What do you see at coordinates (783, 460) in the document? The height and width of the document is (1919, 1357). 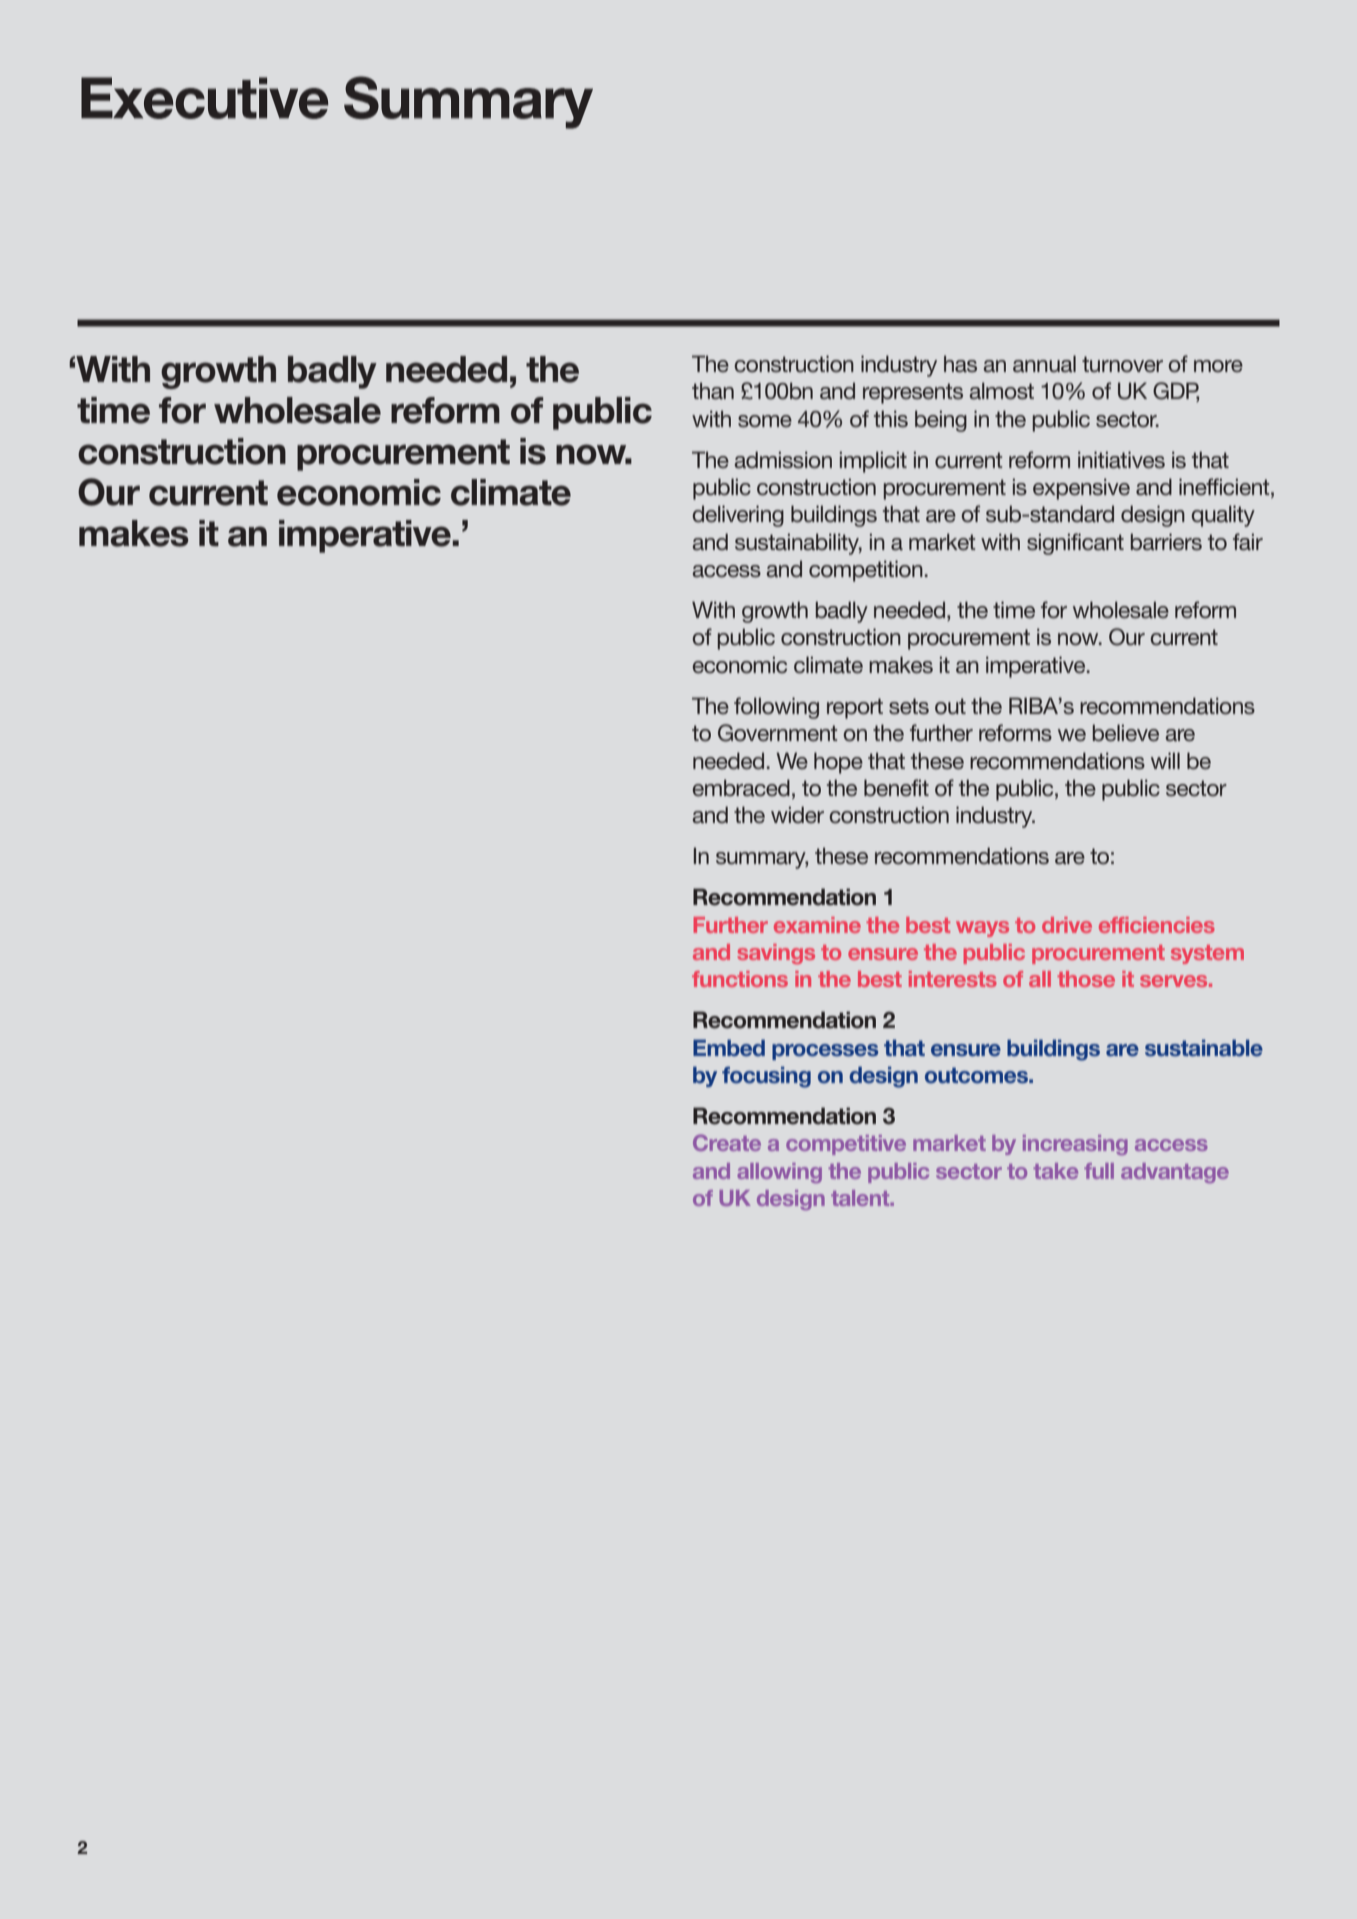 I see `admission` at bounding box center [783, 460].
